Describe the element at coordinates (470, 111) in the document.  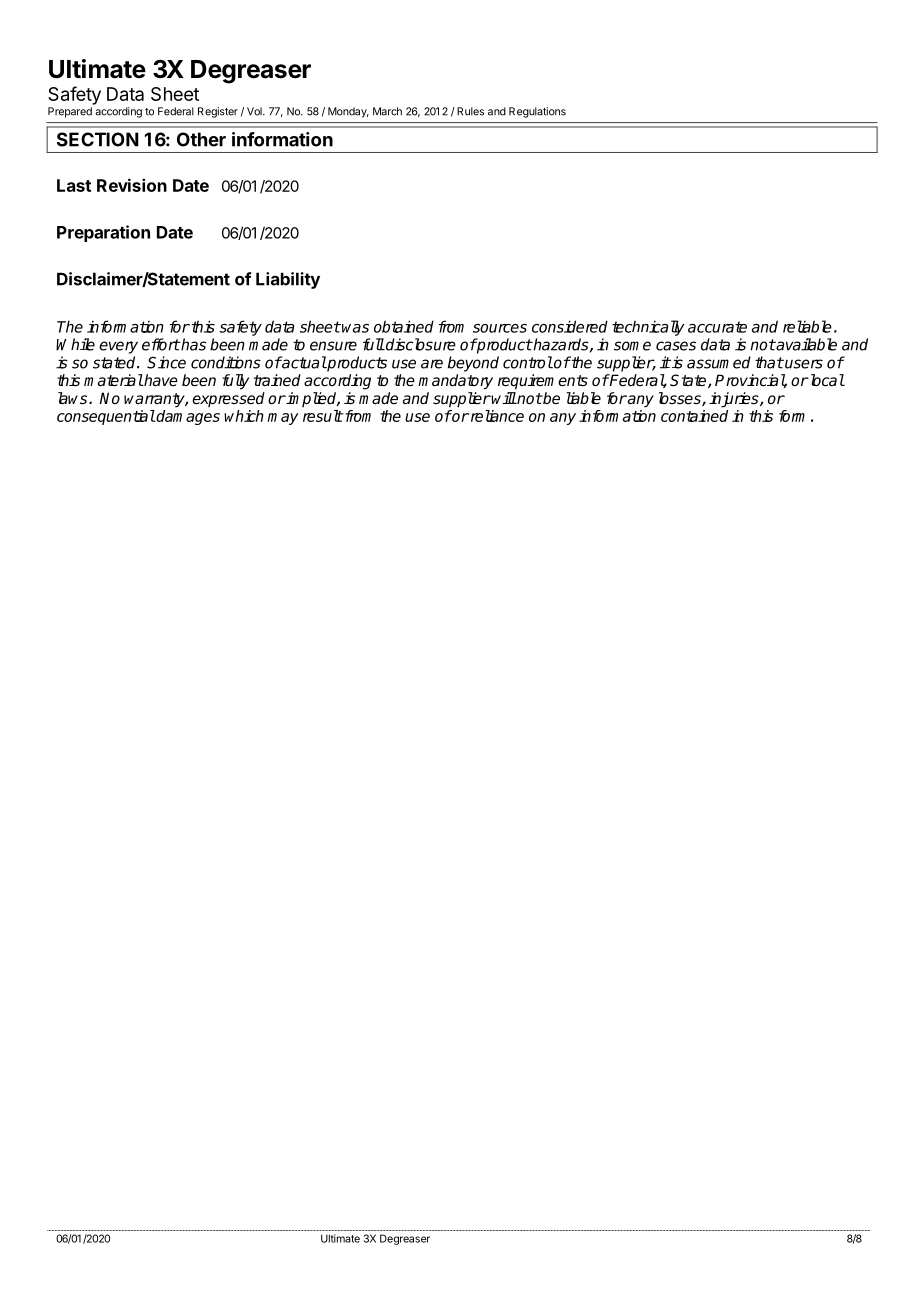
I see `Rules` at that location.
